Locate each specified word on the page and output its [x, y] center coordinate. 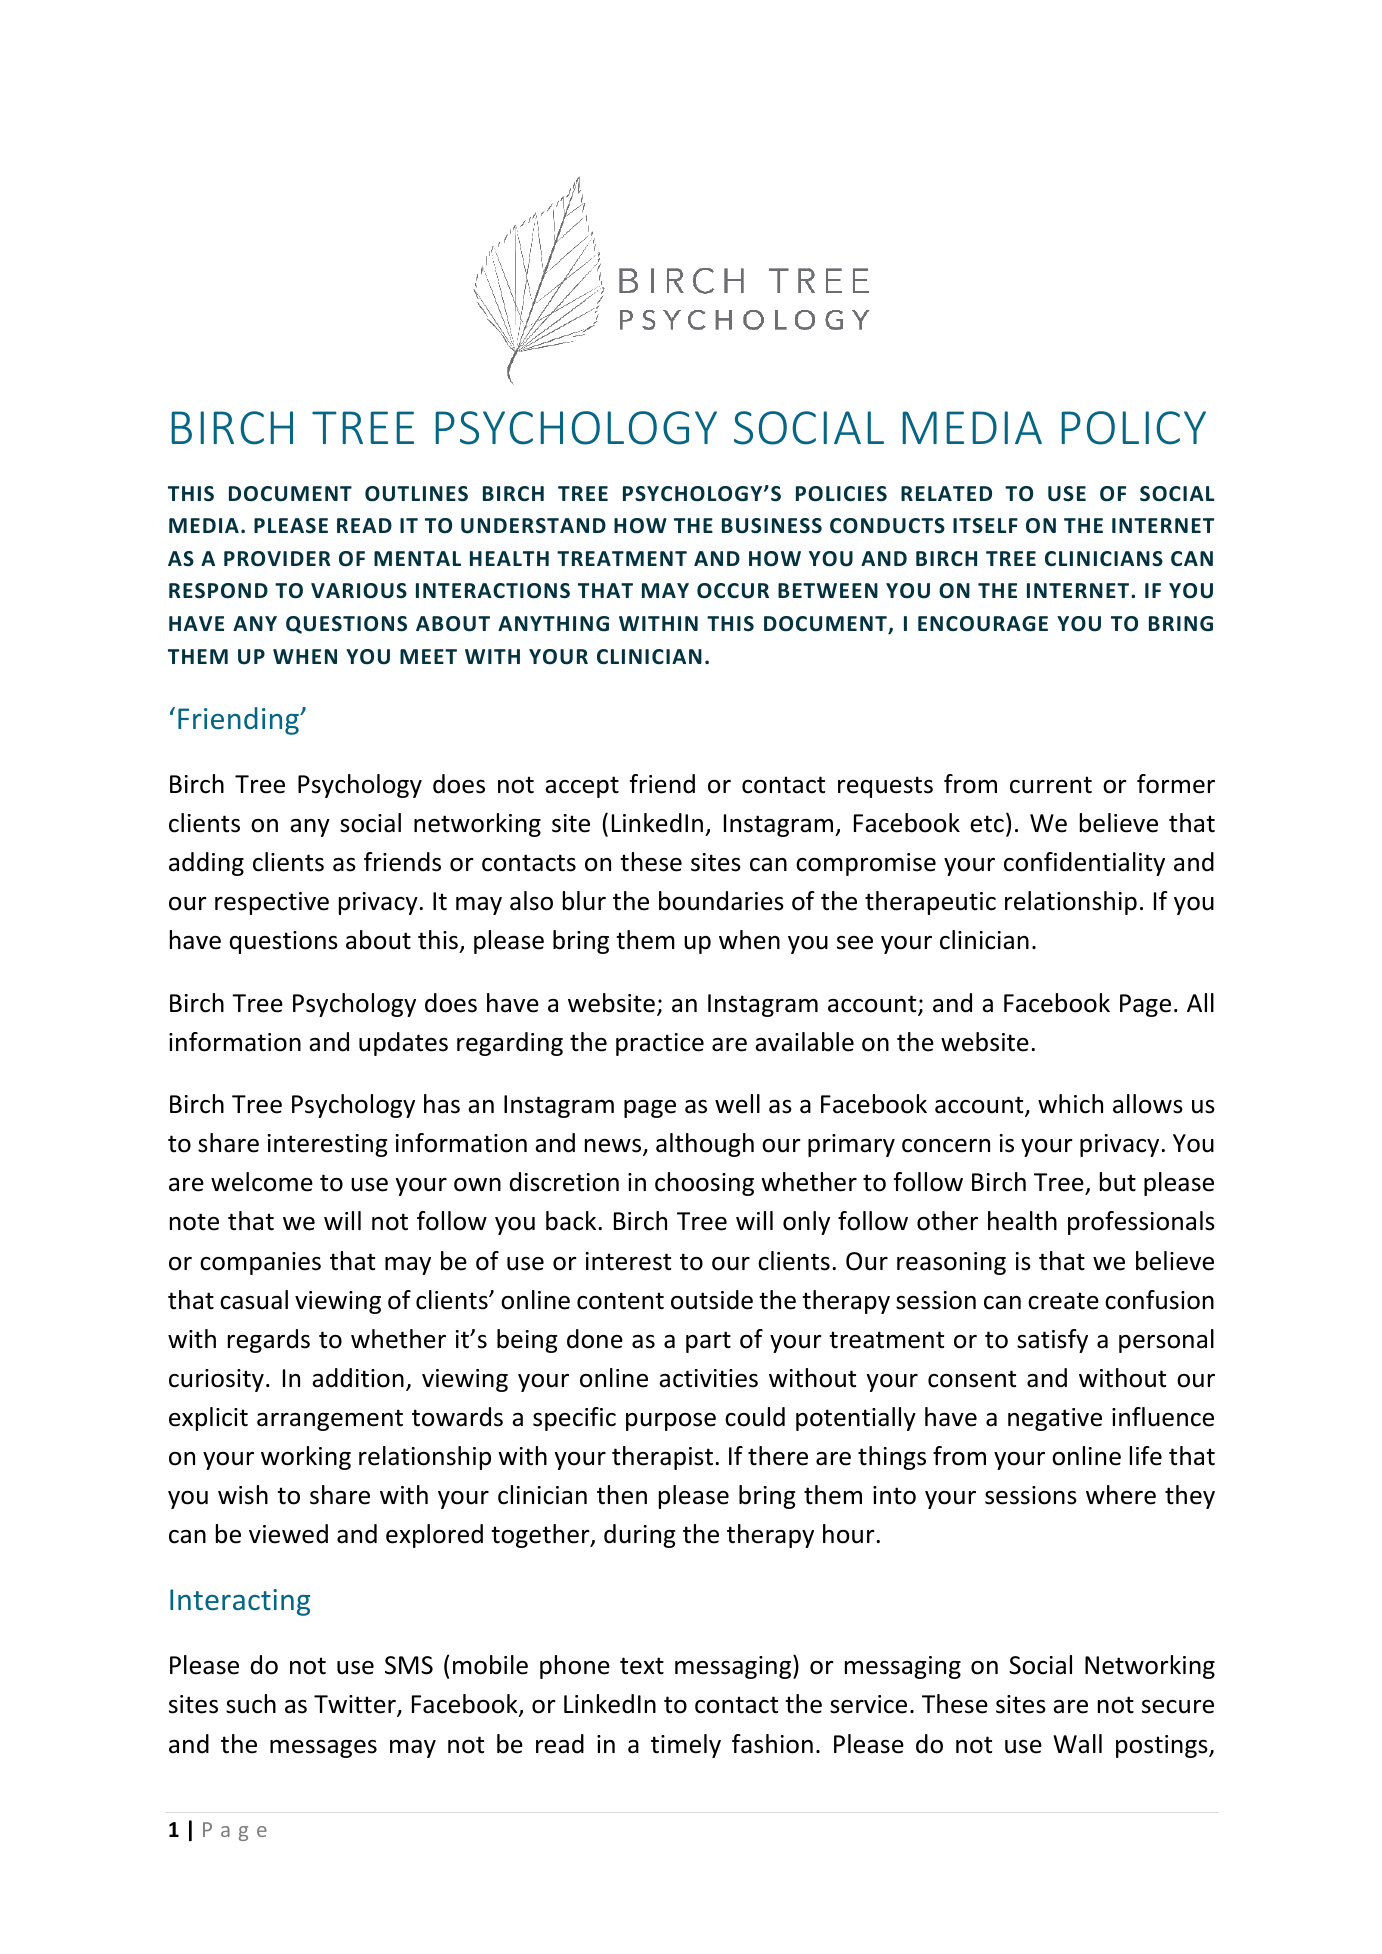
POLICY [1134, 428]
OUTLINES [416, 494]
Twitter [356, 1705]
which [1070, 1104]
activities [708, 1378]
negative [1055, 1419]
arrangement [330, 1420]
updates [403, 1044]
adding [206, 864]
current [1051, 785]
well [737, 1104]
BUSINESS [772, 526]
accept [582, 787]
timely [686, 1746]
